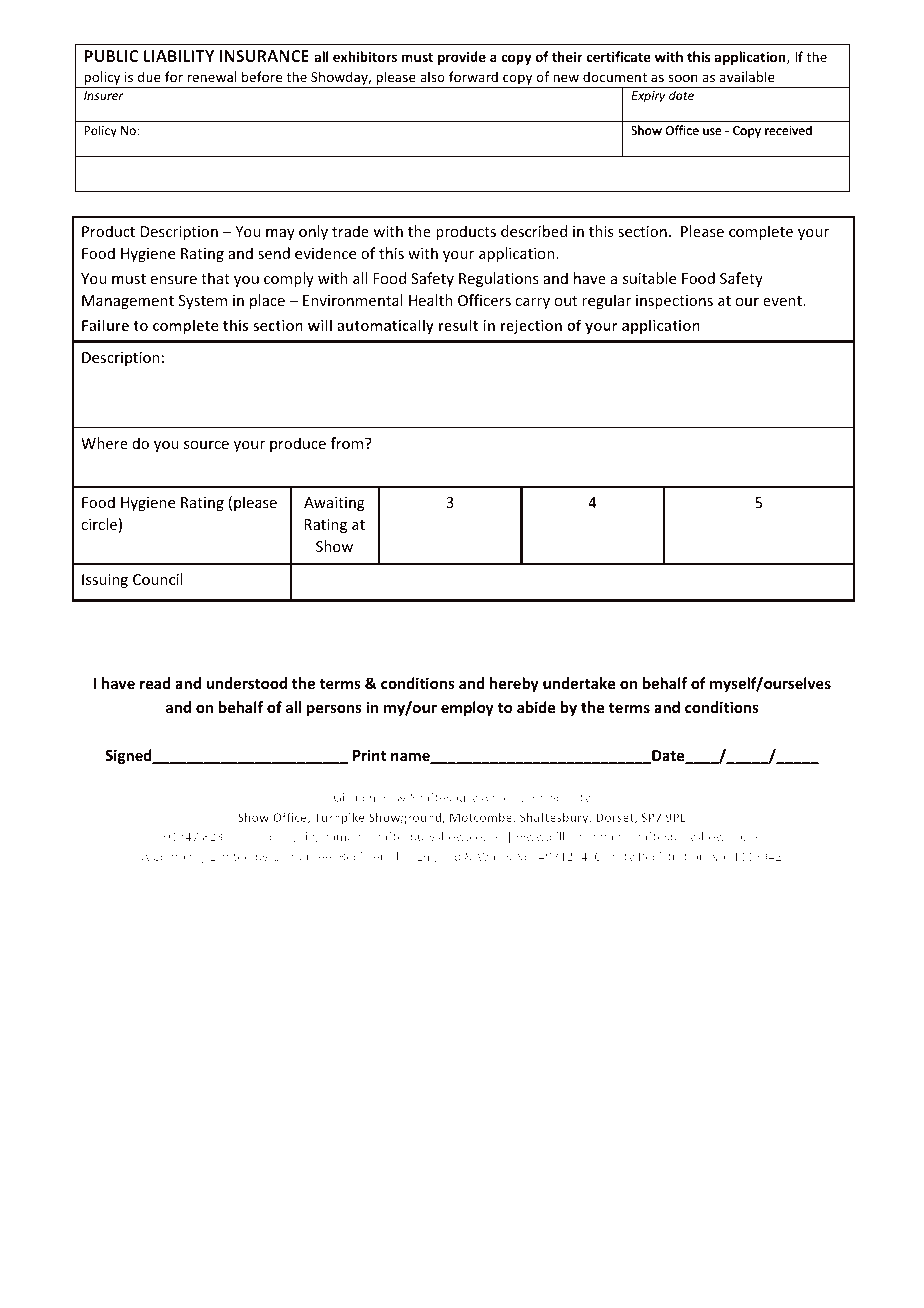  What do you see at coordinates (348, 443) in the image?
I see `from` at bounding box center [348, 443].
